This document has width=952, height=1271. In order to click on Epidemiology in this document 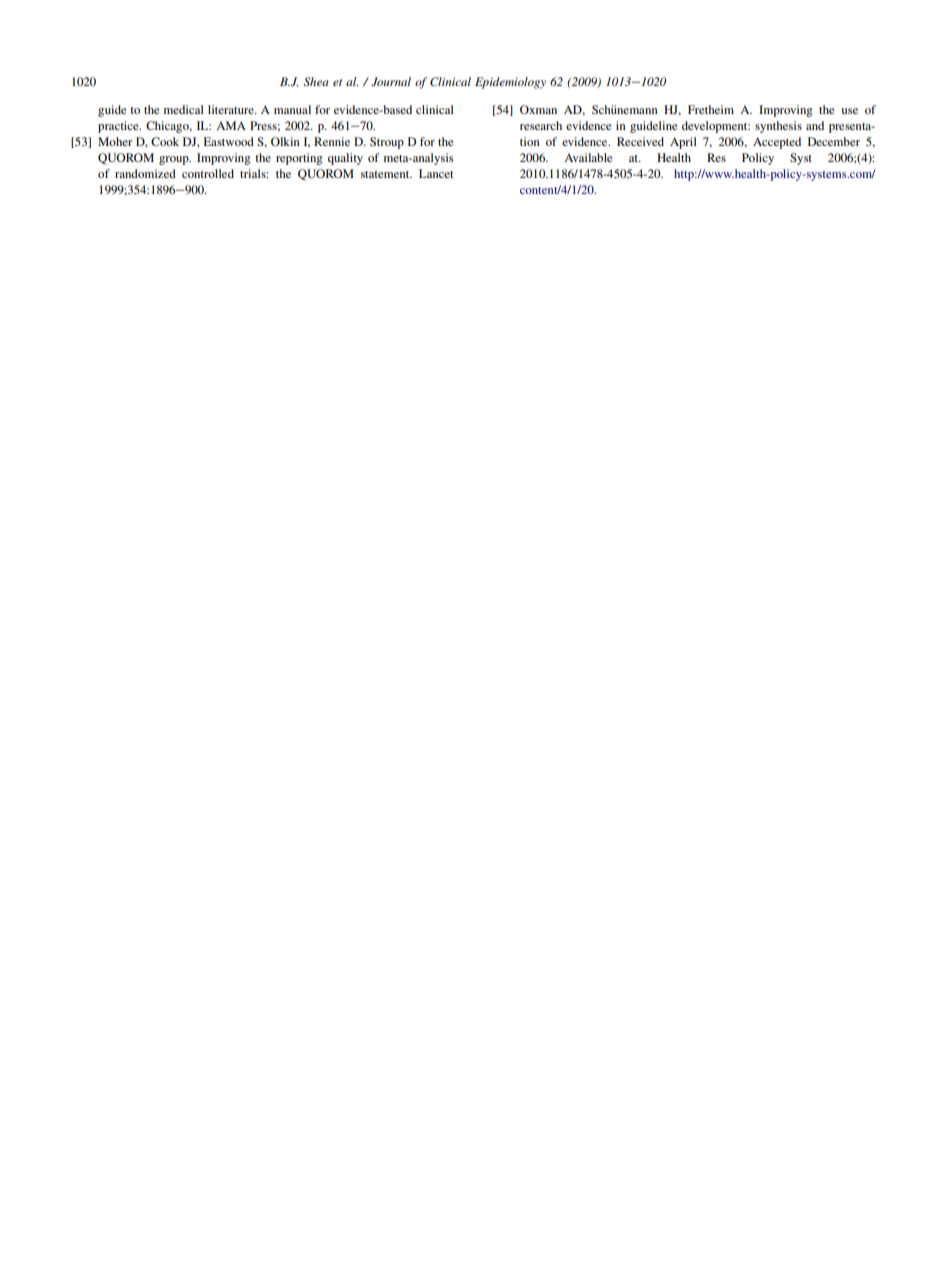, I will do `click(510, 83)`.
